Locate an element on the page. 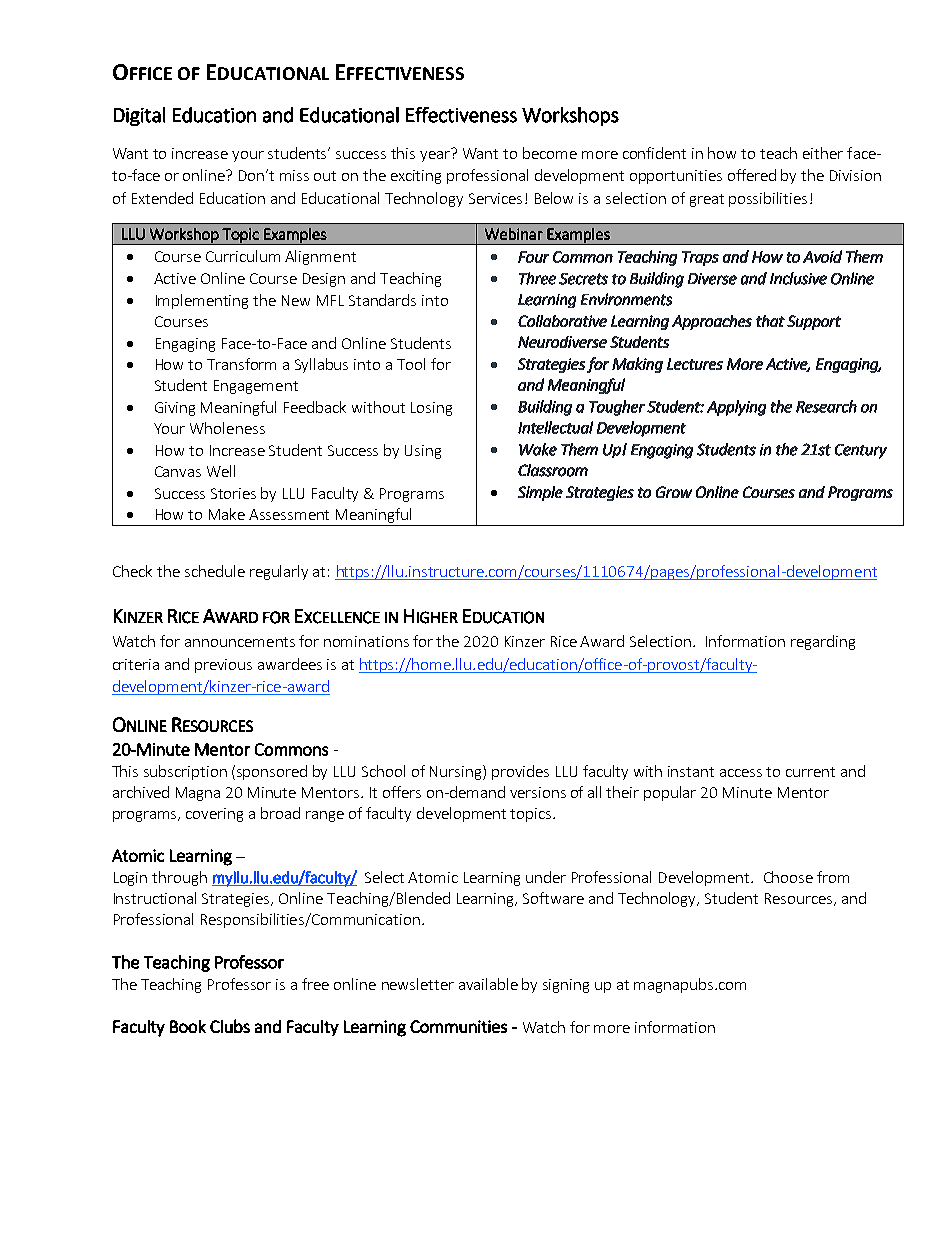 This document has height=1233, width=952. Applying is located at coordinates (736, 408).
